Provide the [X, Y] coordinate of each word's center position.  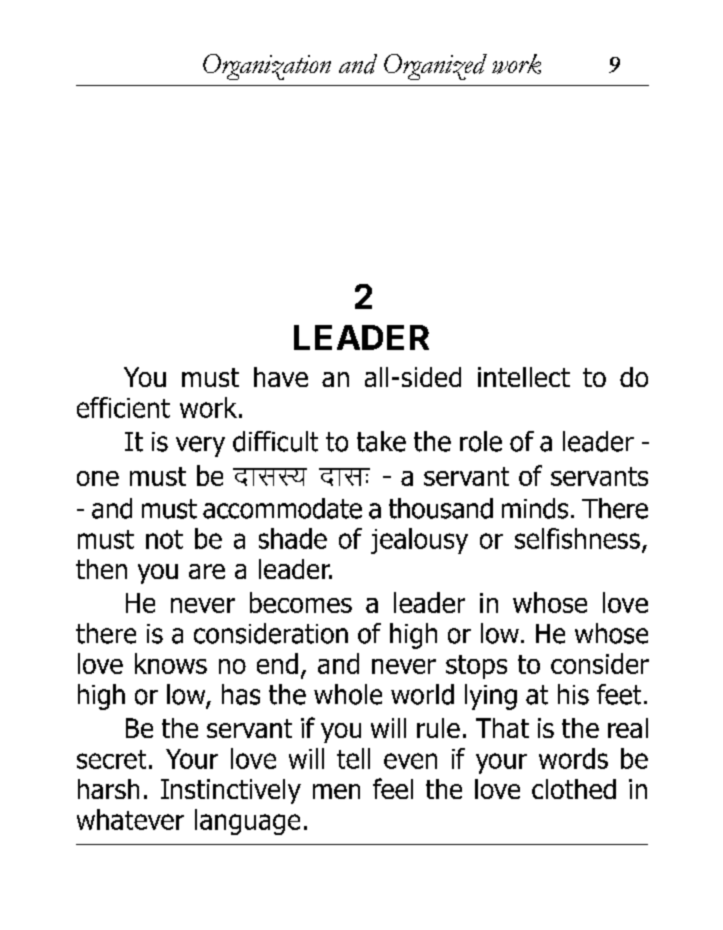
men [336, 791]
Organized [435, 67]
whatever [130, 819]
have [281, 377]
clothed [574, 789]
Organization [267, 67]
